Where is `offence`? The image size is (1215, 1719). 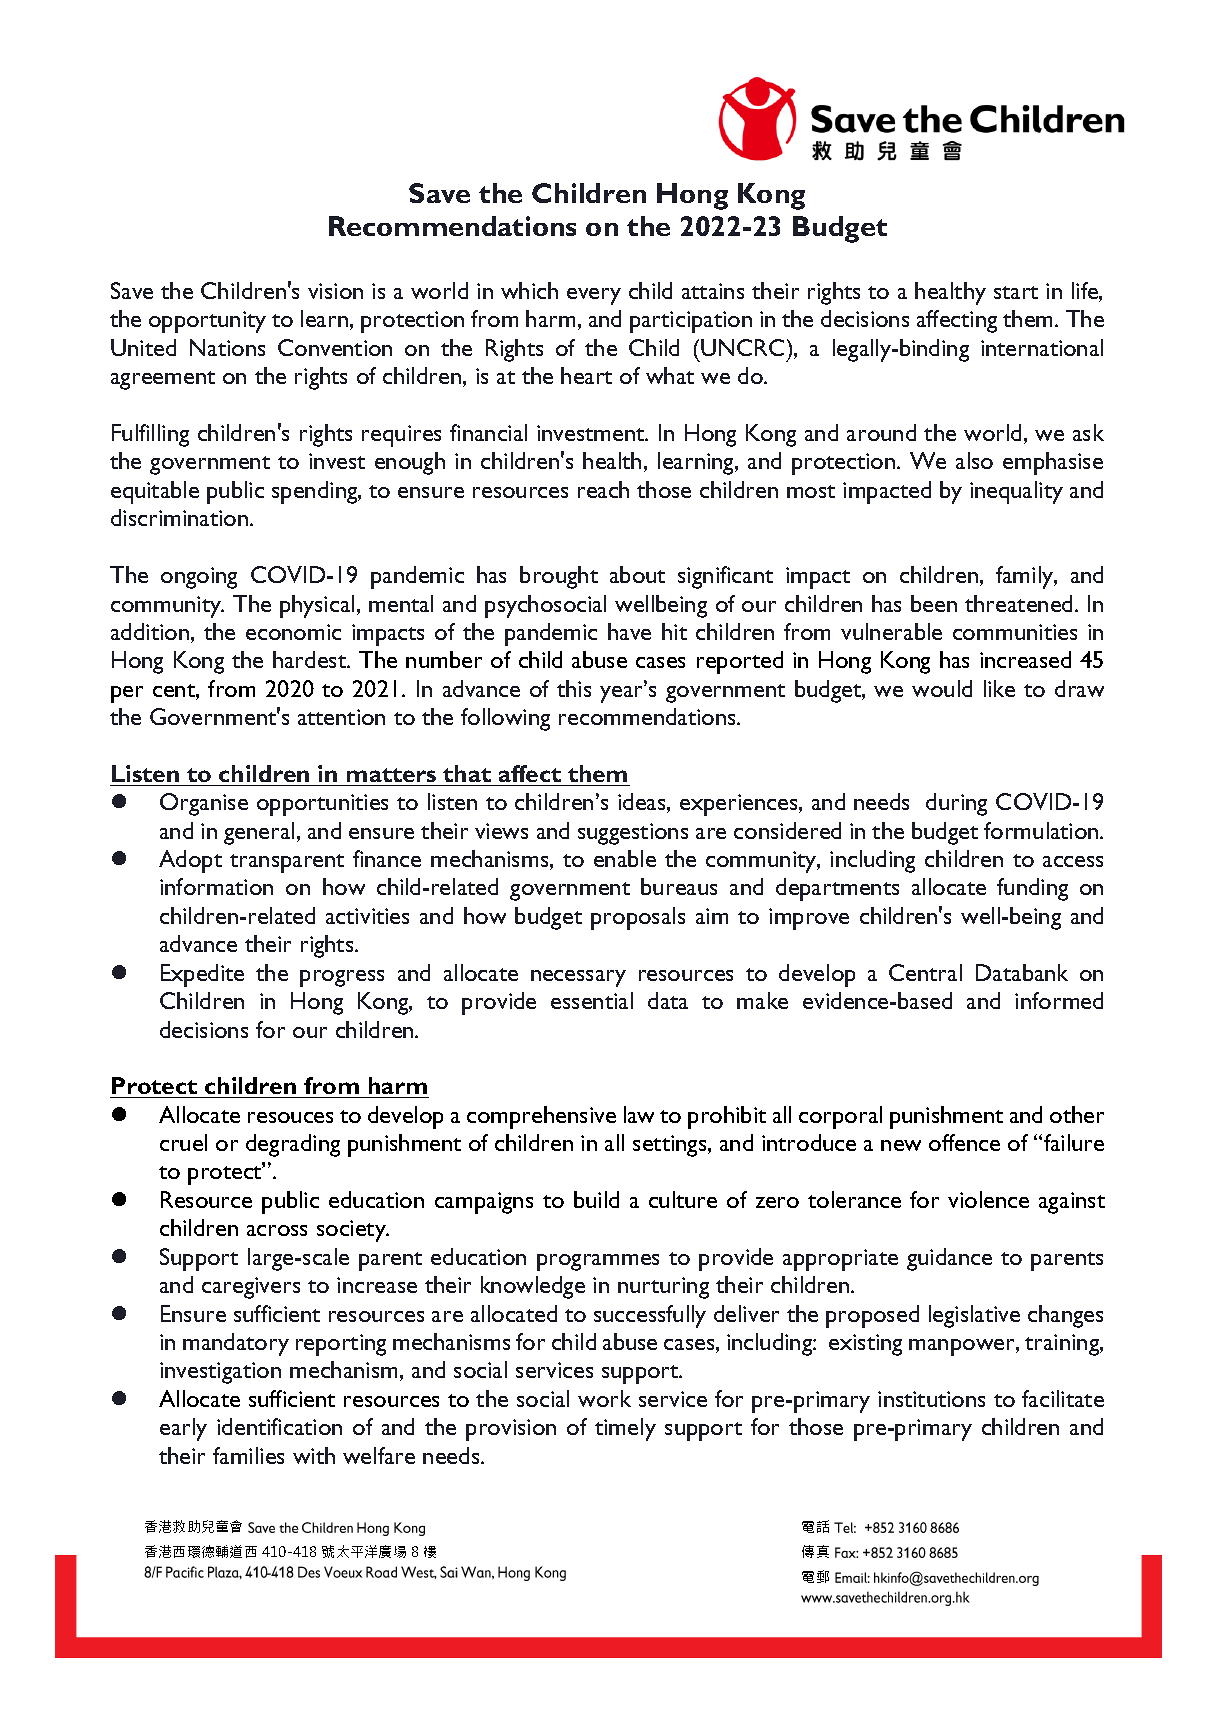
offence is located at coordinates (964, 1142).
